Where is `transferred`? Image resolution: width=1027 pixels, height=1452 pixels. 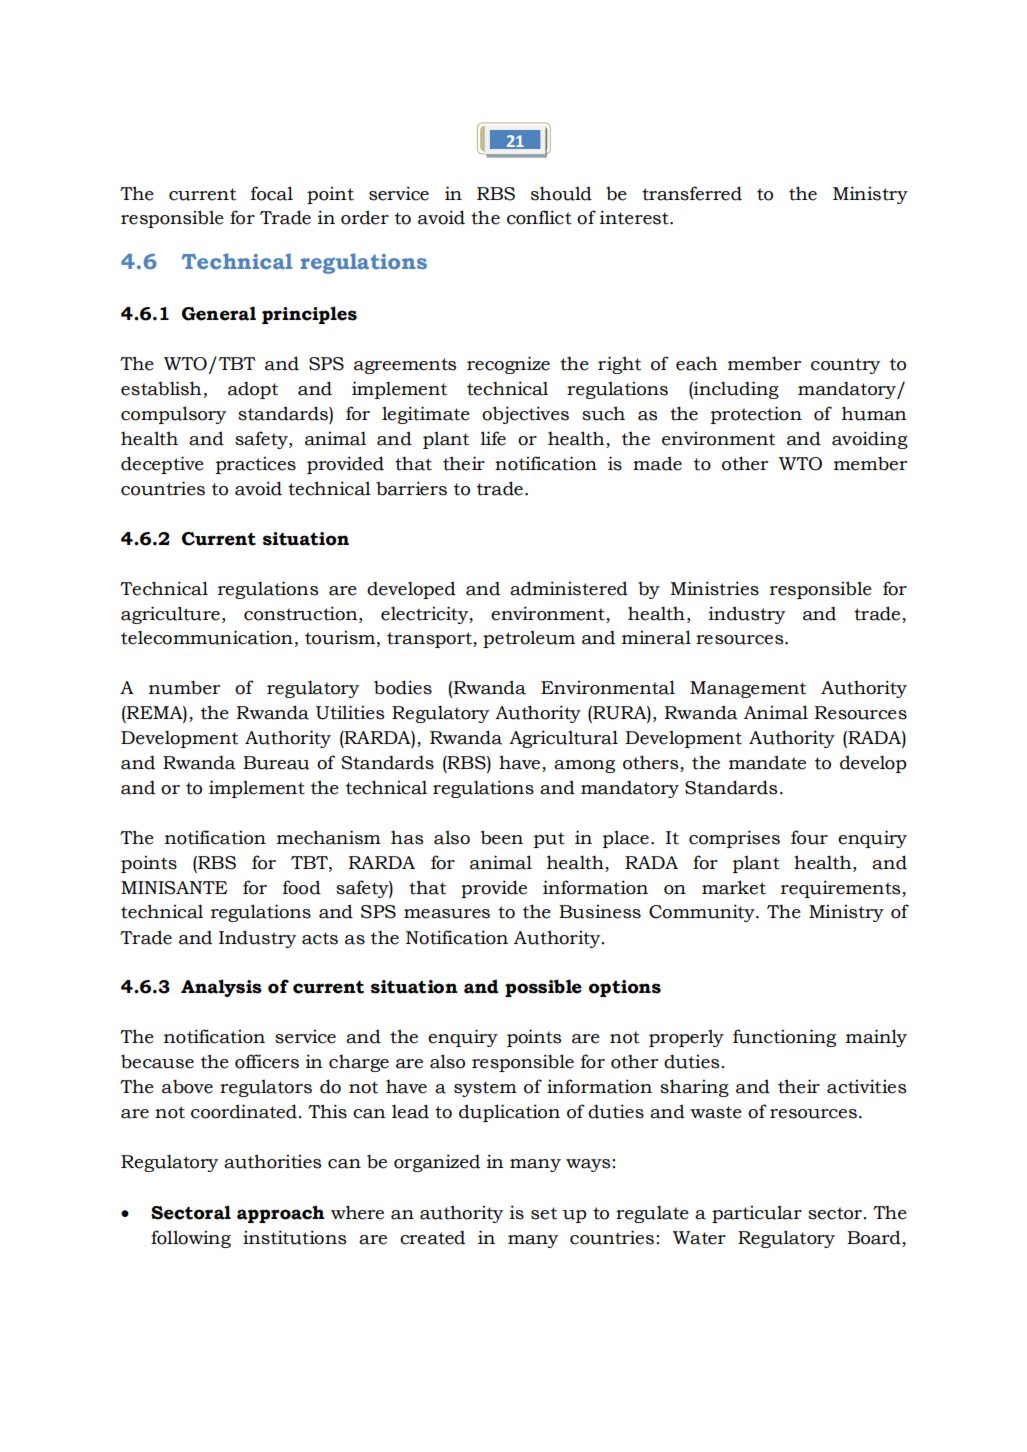 transferred is located at coordinates (692, 193).
